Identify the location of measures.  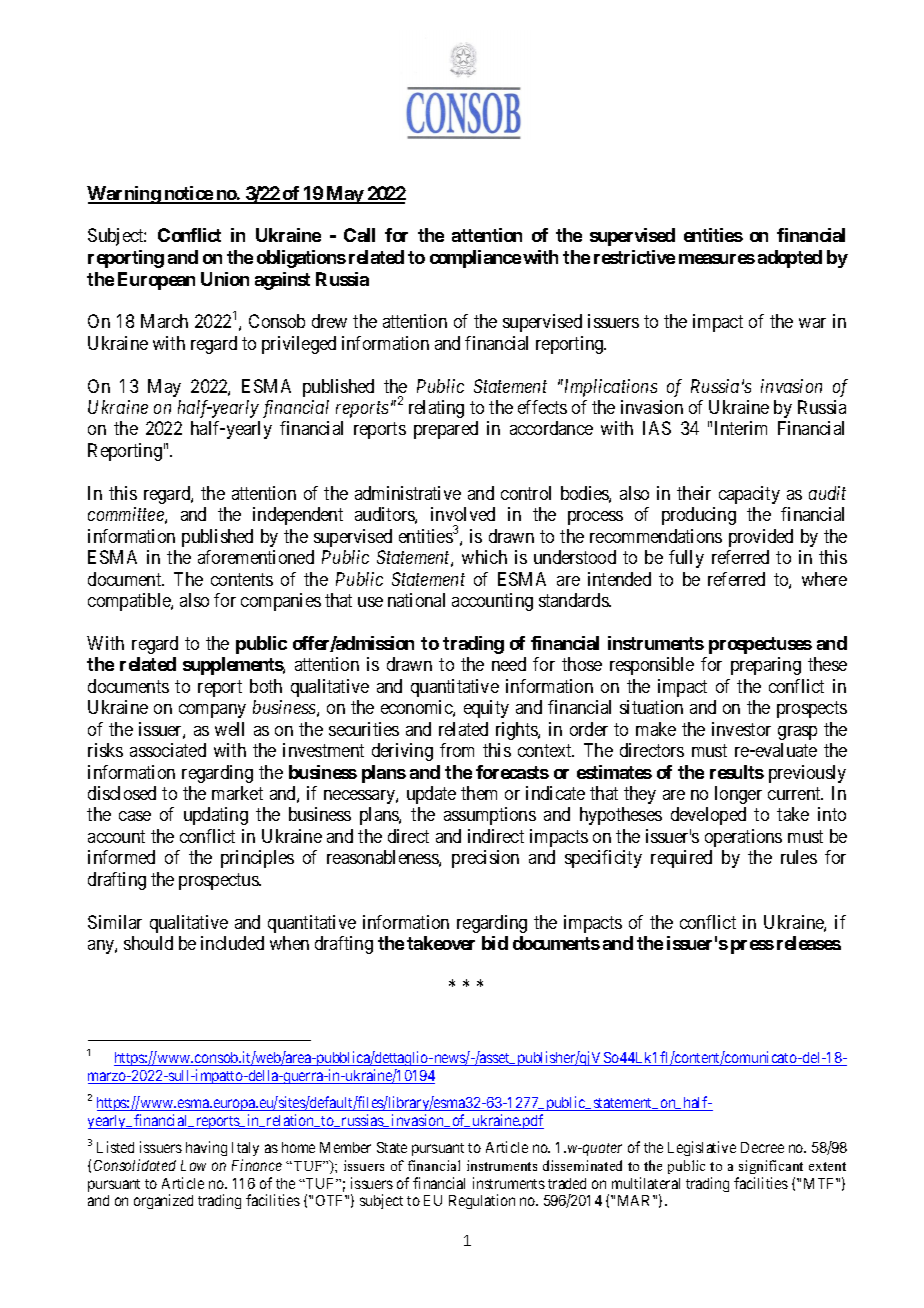
(717, 259).
